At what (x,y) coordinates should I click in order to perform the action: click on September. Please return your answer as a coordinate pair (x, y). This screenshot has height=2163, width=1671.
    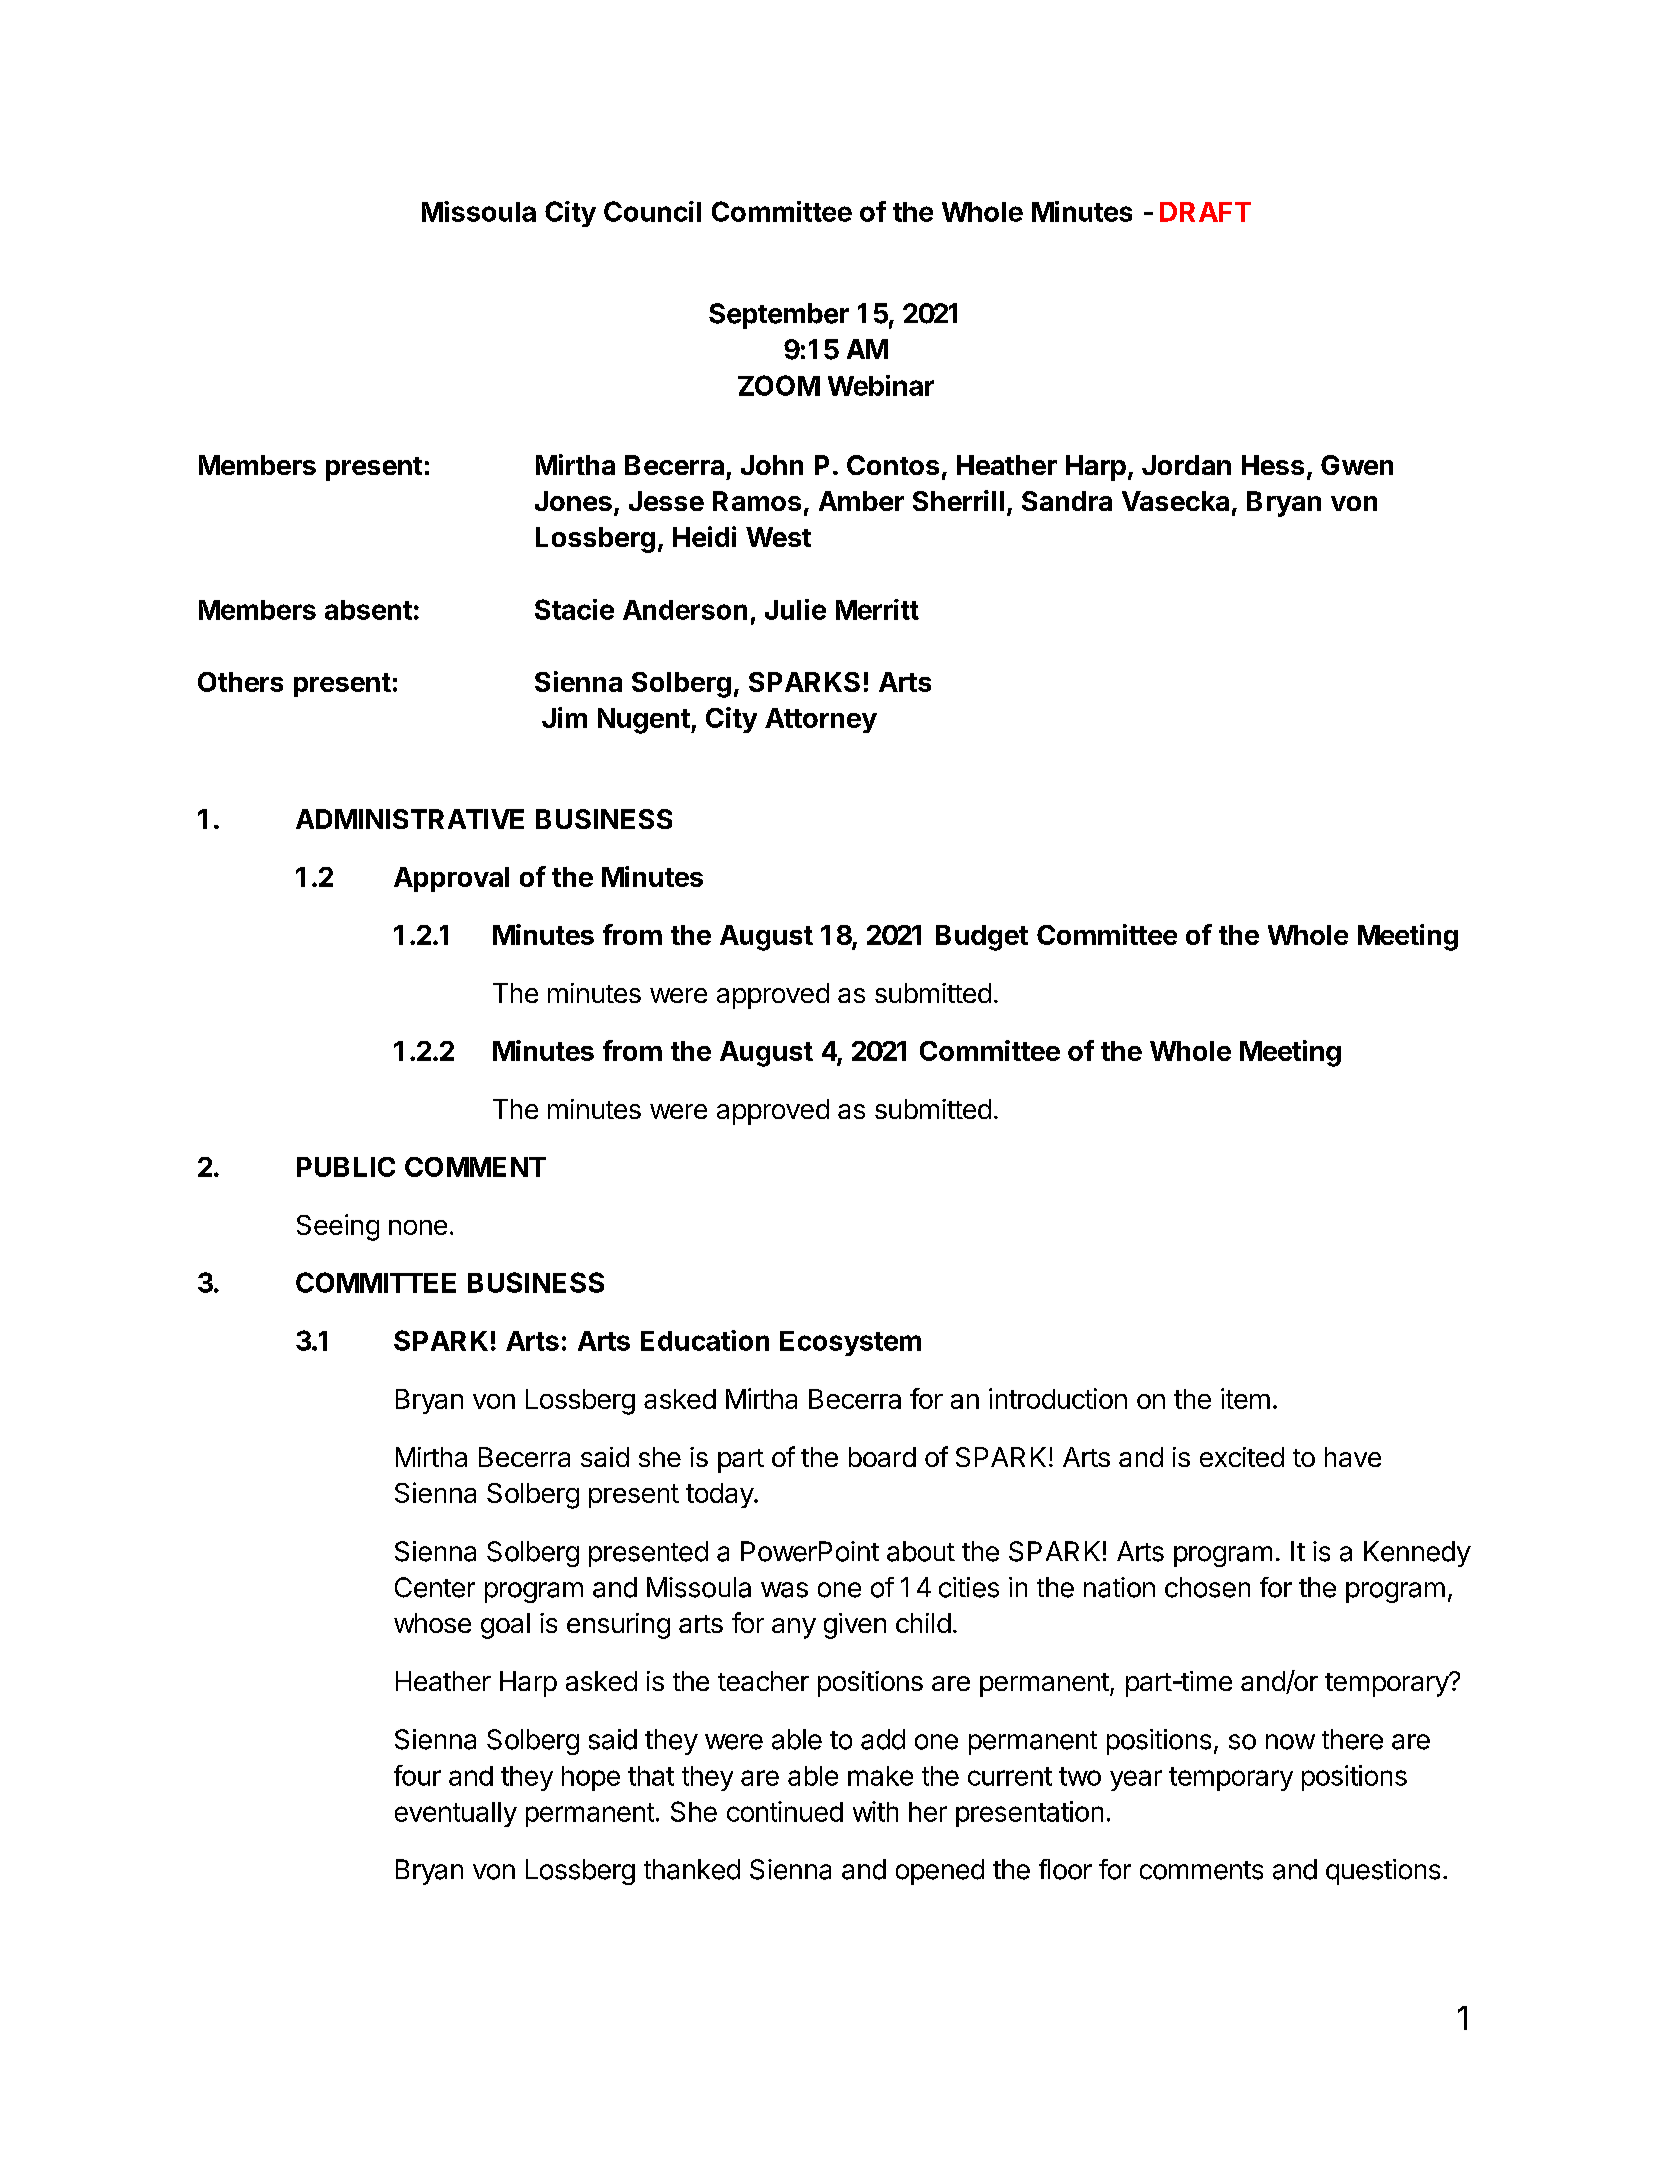
    Looking at the image, I should click on (779, 316).
